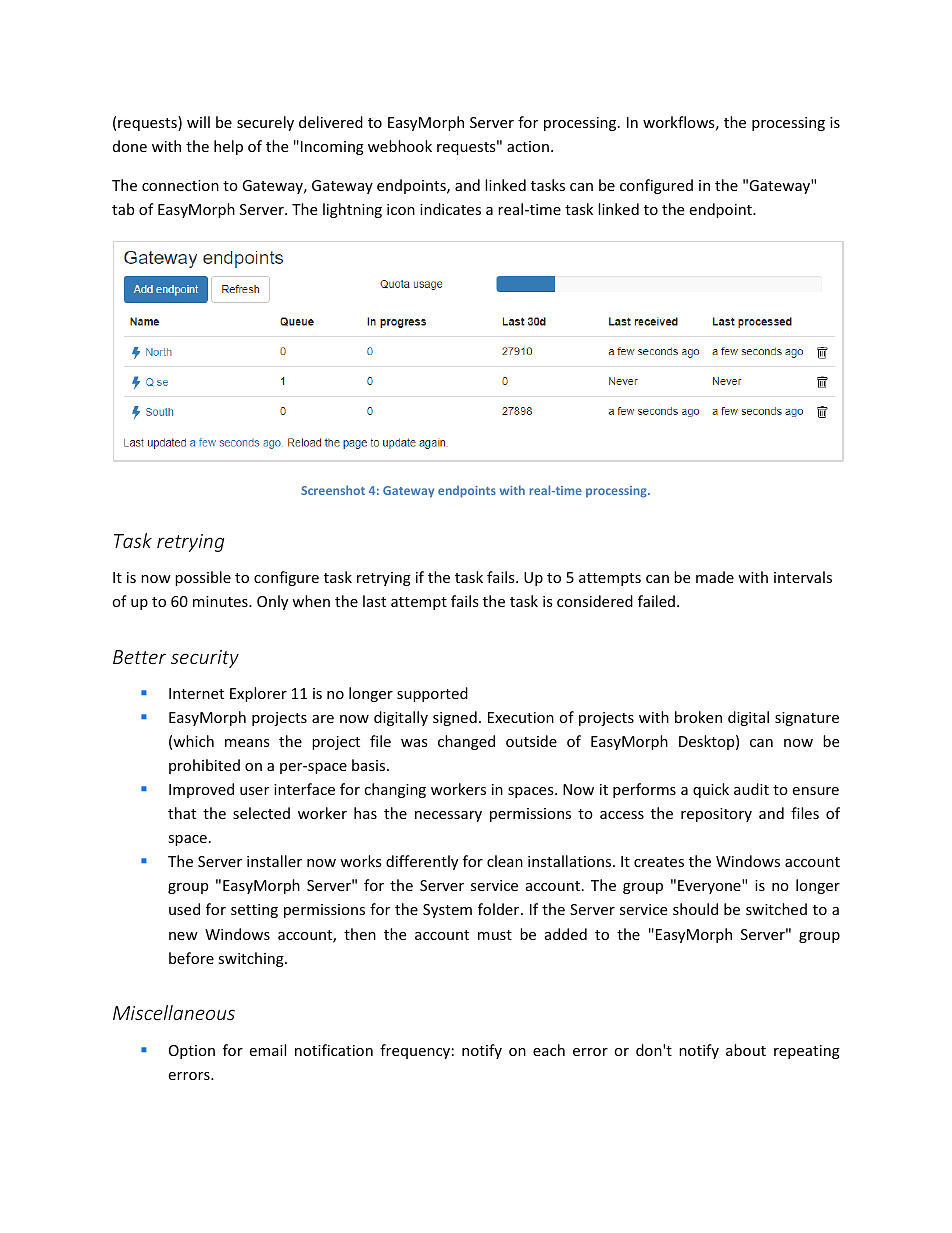 The height and width of the document is (1233, 952). What do you see at coordinates (450, 209) in the document?
I see `indicates` at bounding box center [450, 209].
